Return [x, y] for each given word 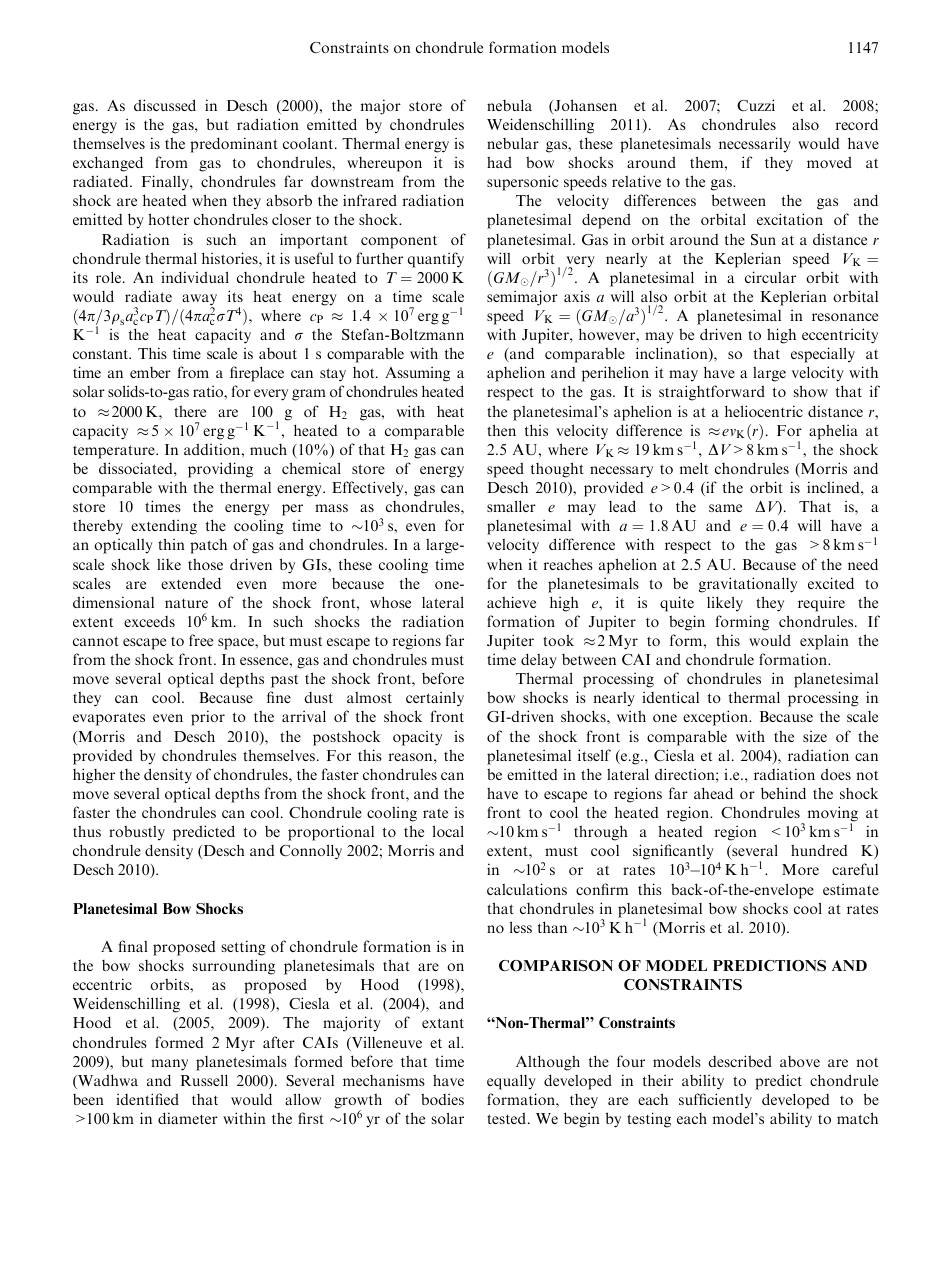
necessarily [755, 145]
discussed [165, 105]
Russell [204, 1080]
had [499, 162]
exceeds [149, 621]
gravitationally [748, 585]
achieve [511, 602]
